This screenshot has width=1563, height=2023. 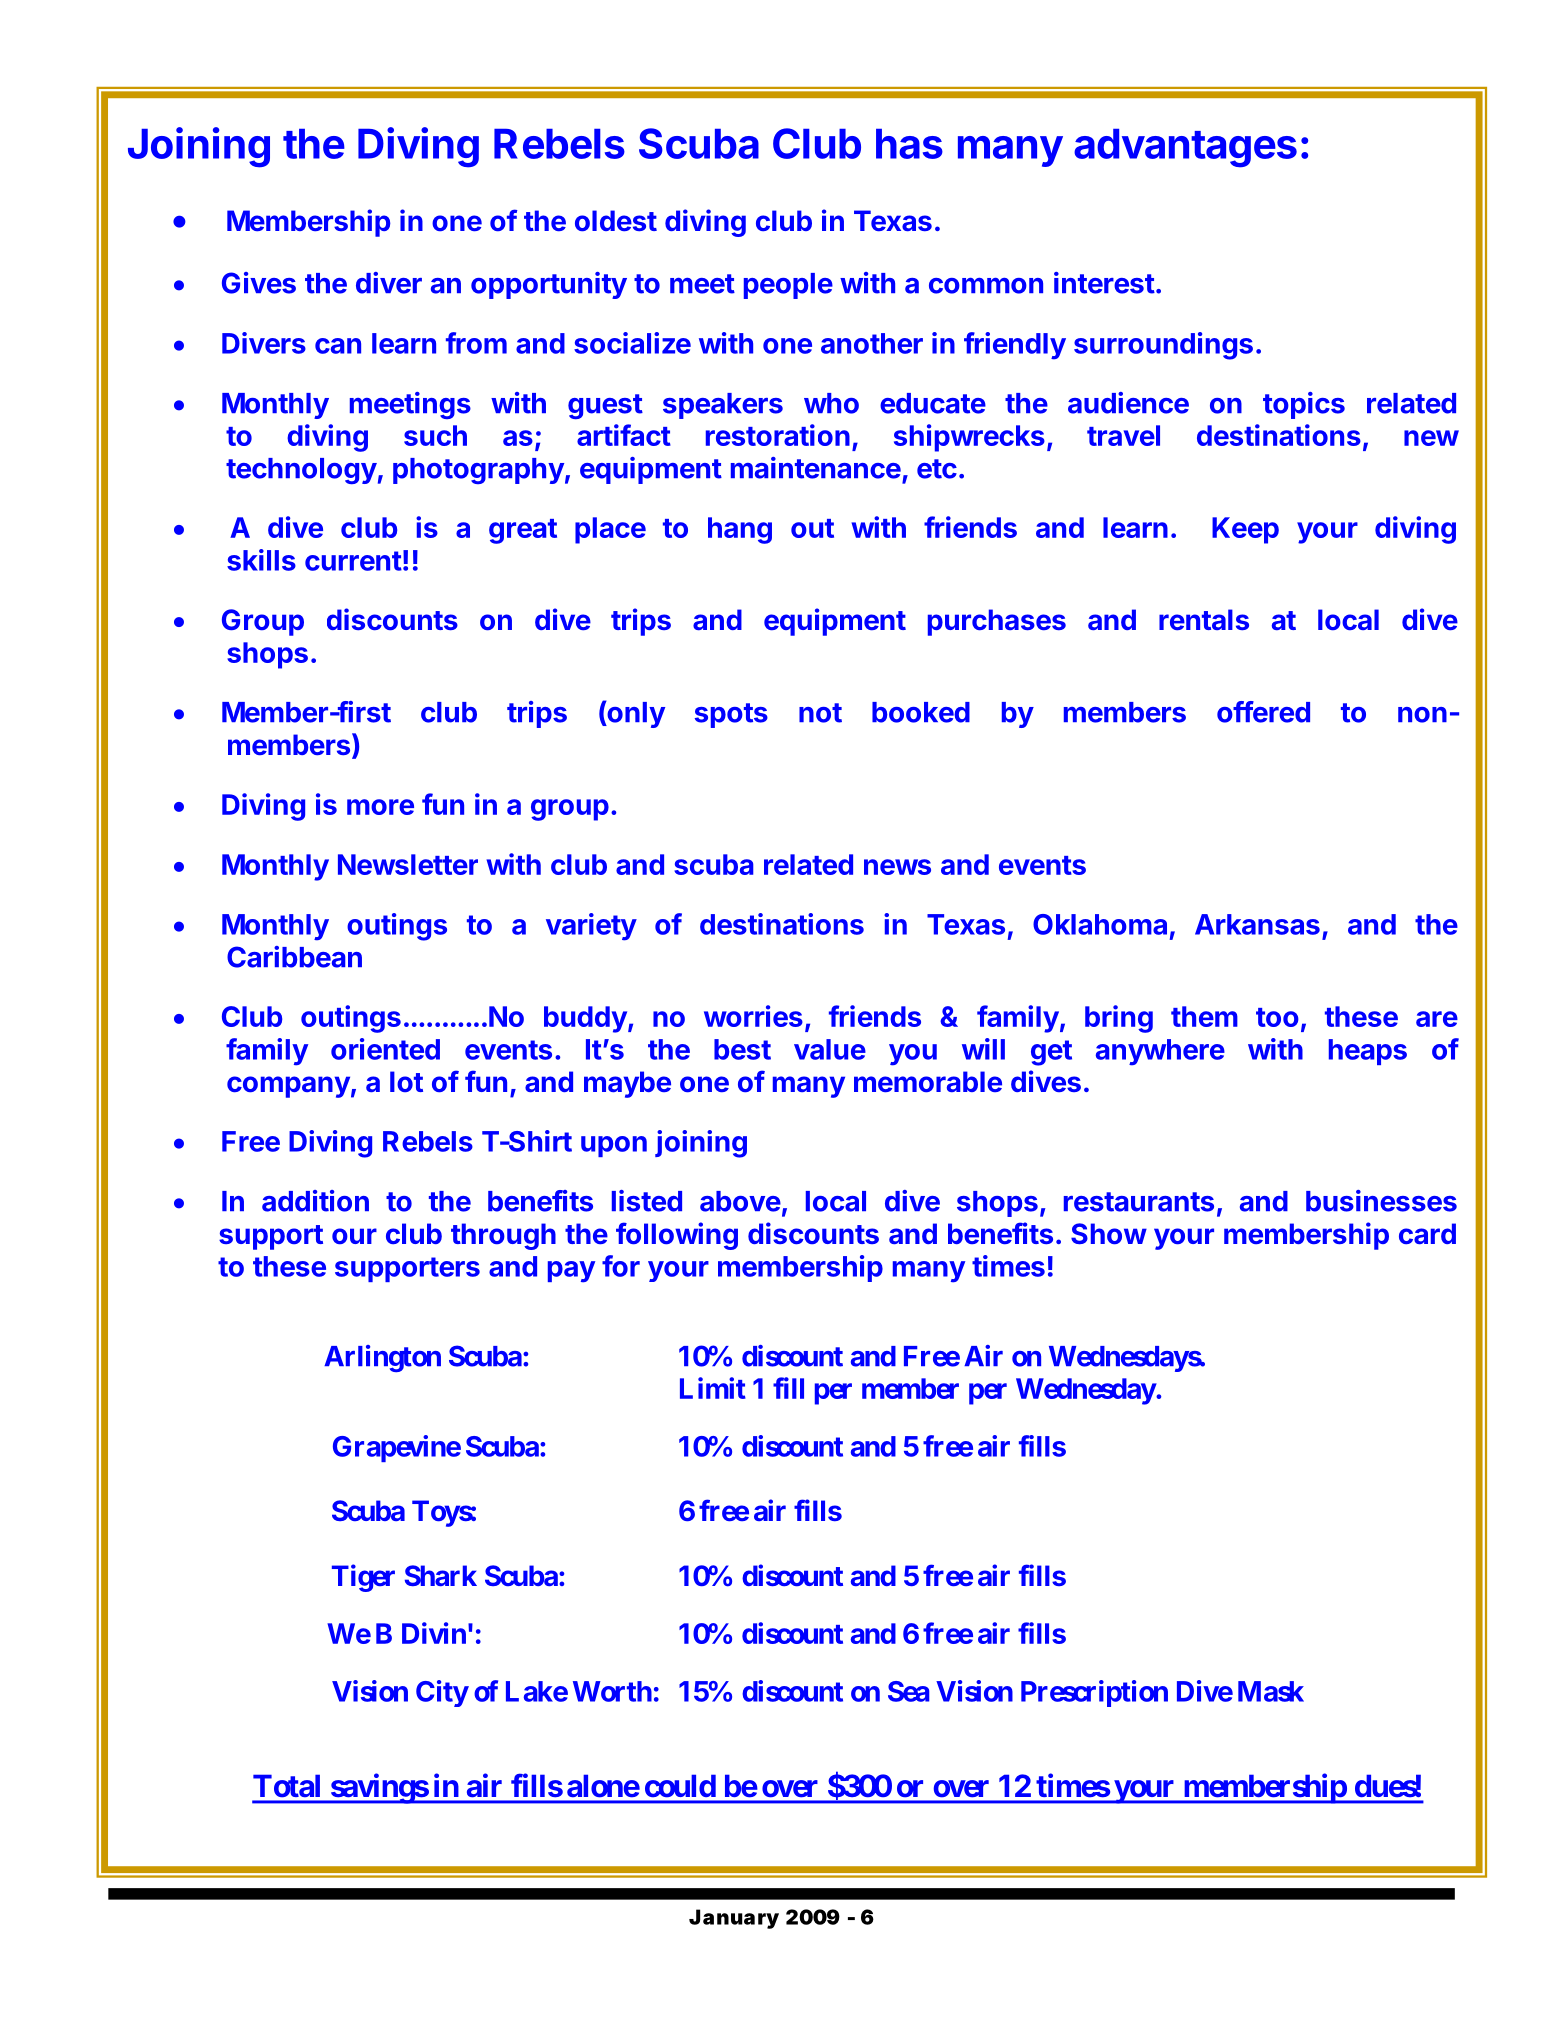 What do you see at coordinates (612, 1691) in the screenshot?
I see `Worth` at bounding box center [612, 1691].
